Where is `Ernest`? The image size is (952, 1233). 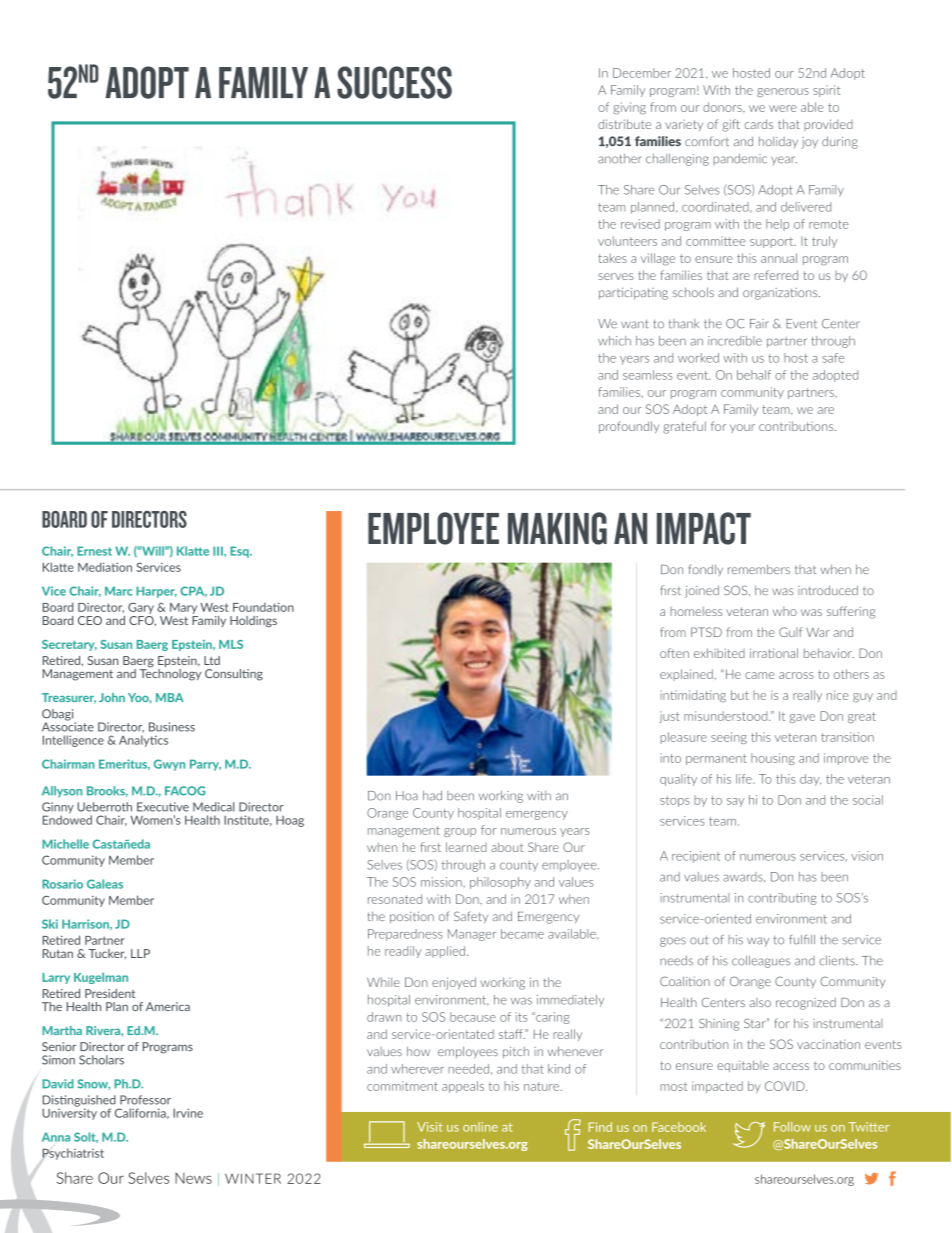 Ernest is located at coordinates (94, 551).
